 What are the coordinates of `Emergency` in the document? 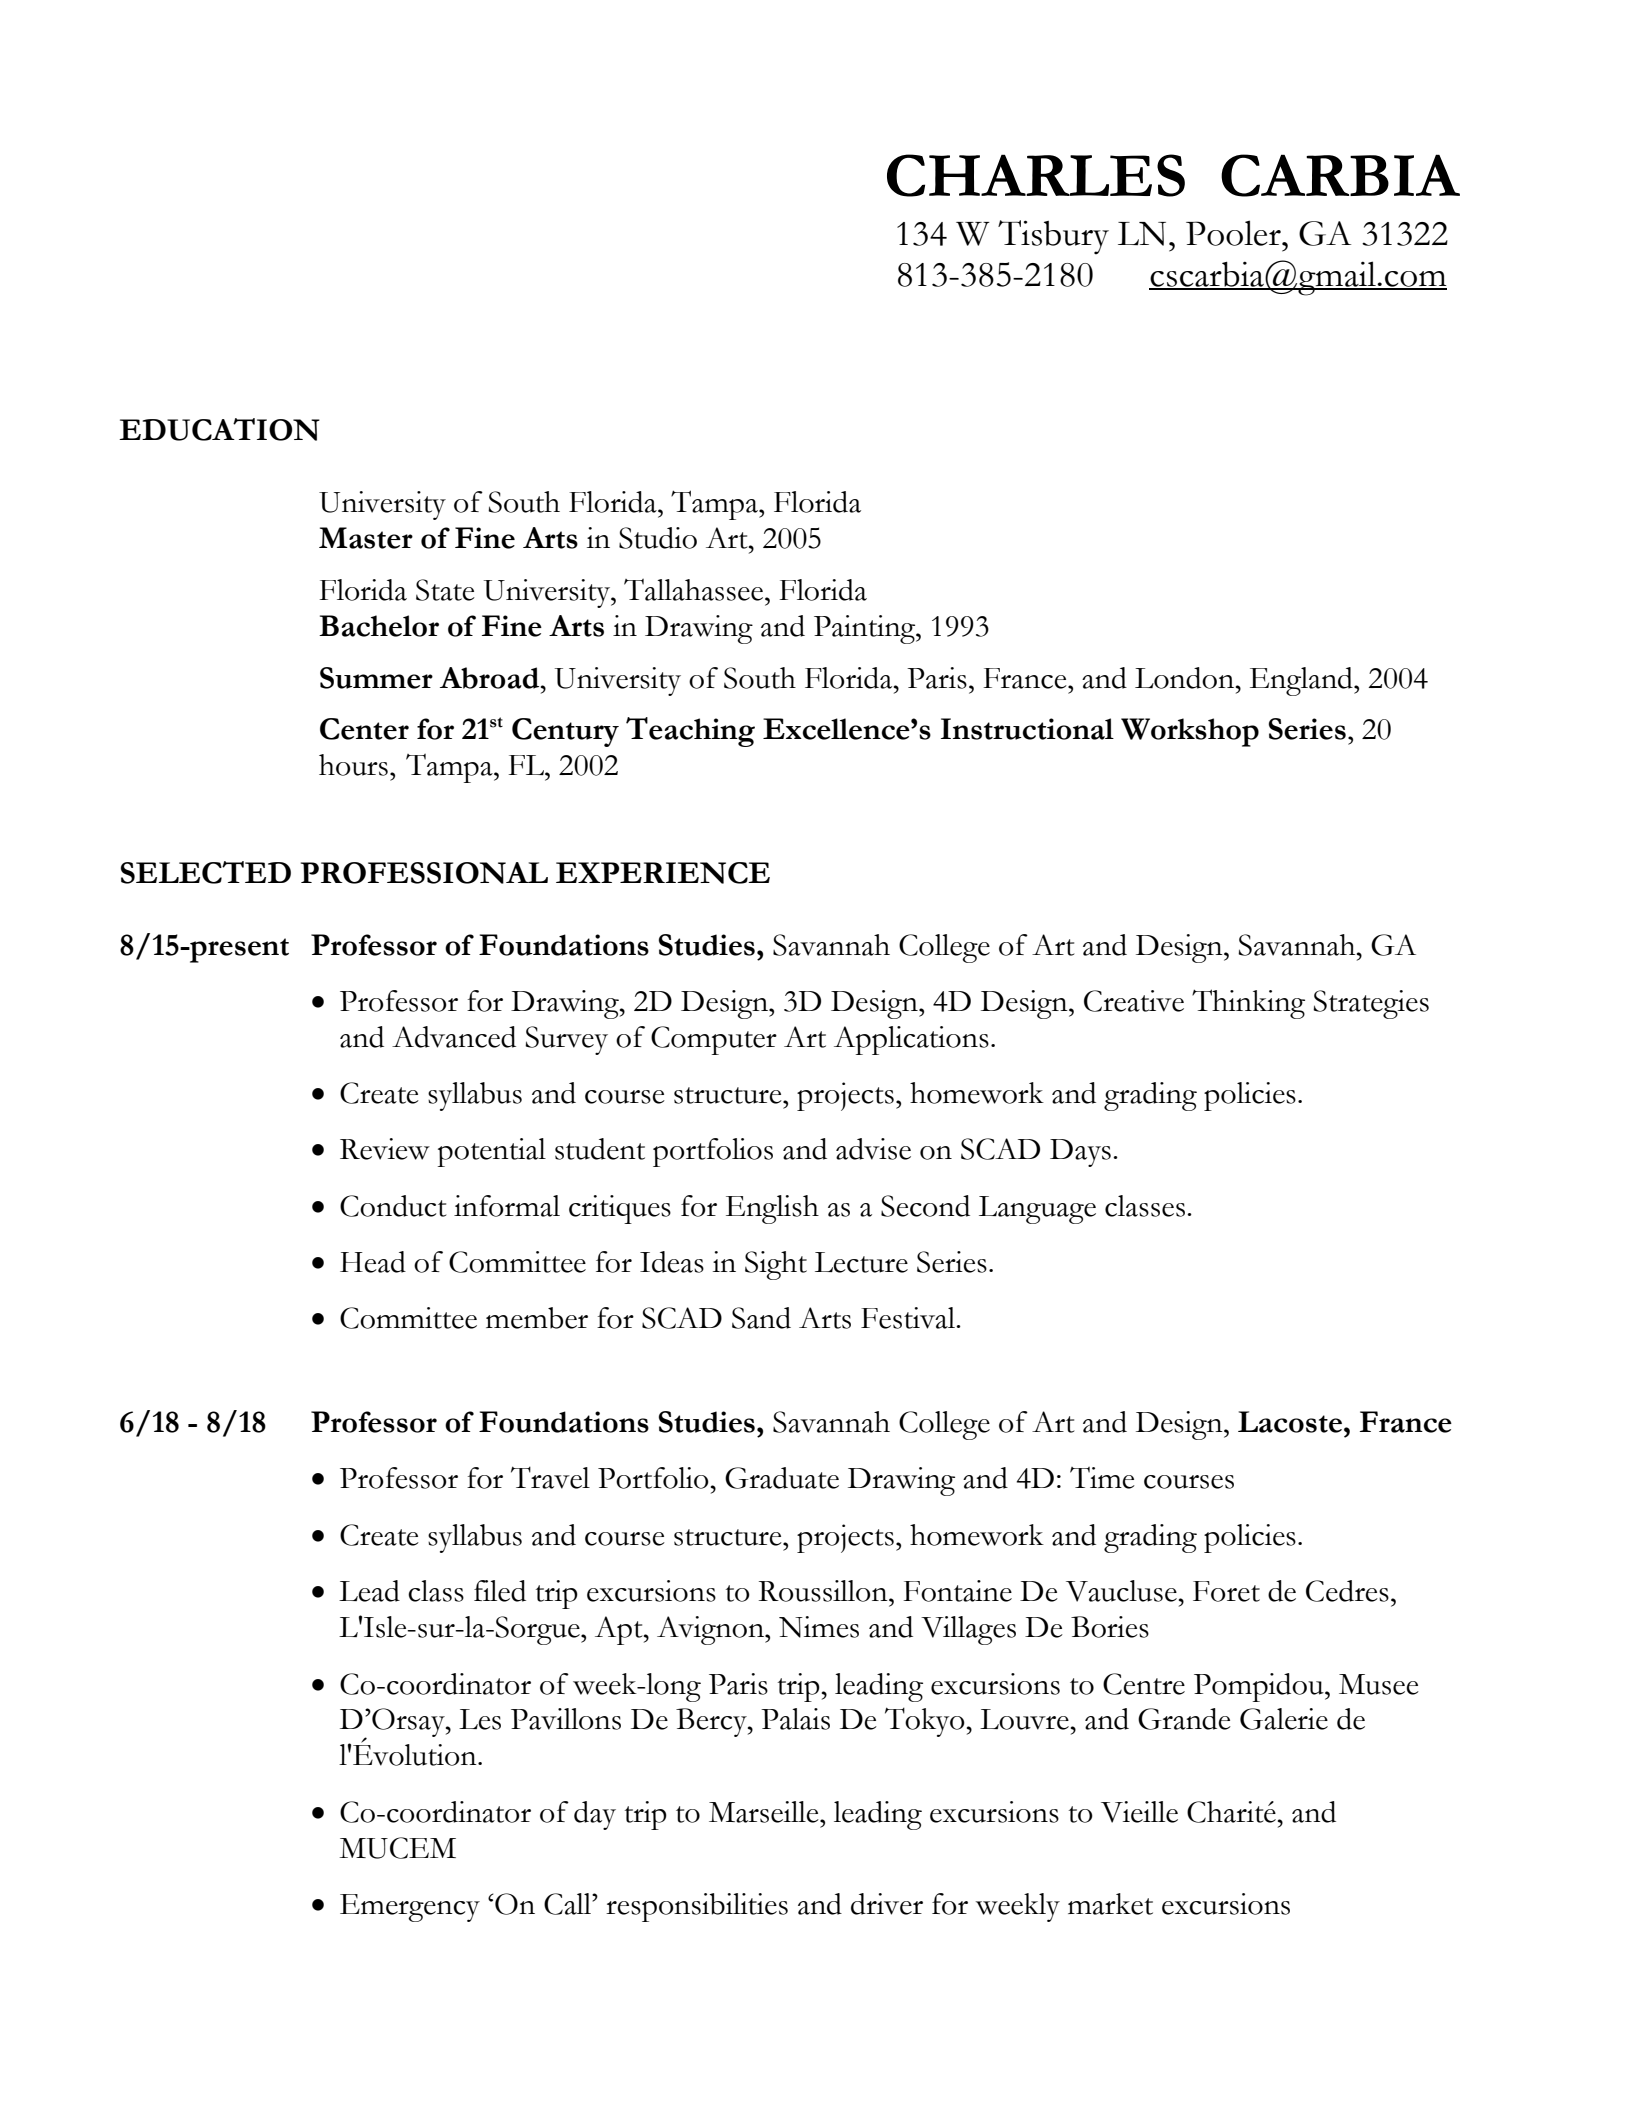 It's located at (410, 1908).
